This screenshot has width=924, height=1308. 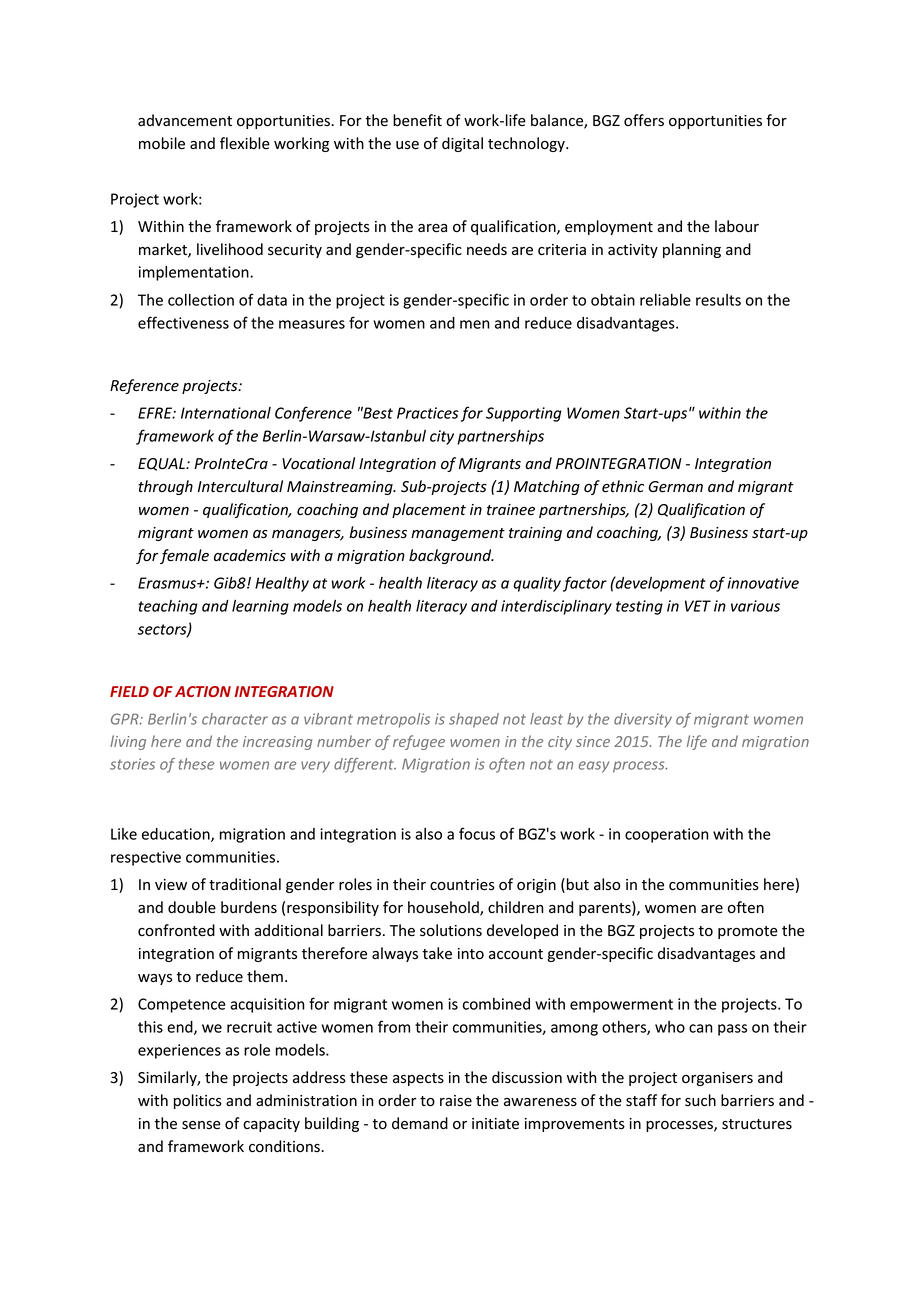 I want to click on view, so click(x=171, y=885).
